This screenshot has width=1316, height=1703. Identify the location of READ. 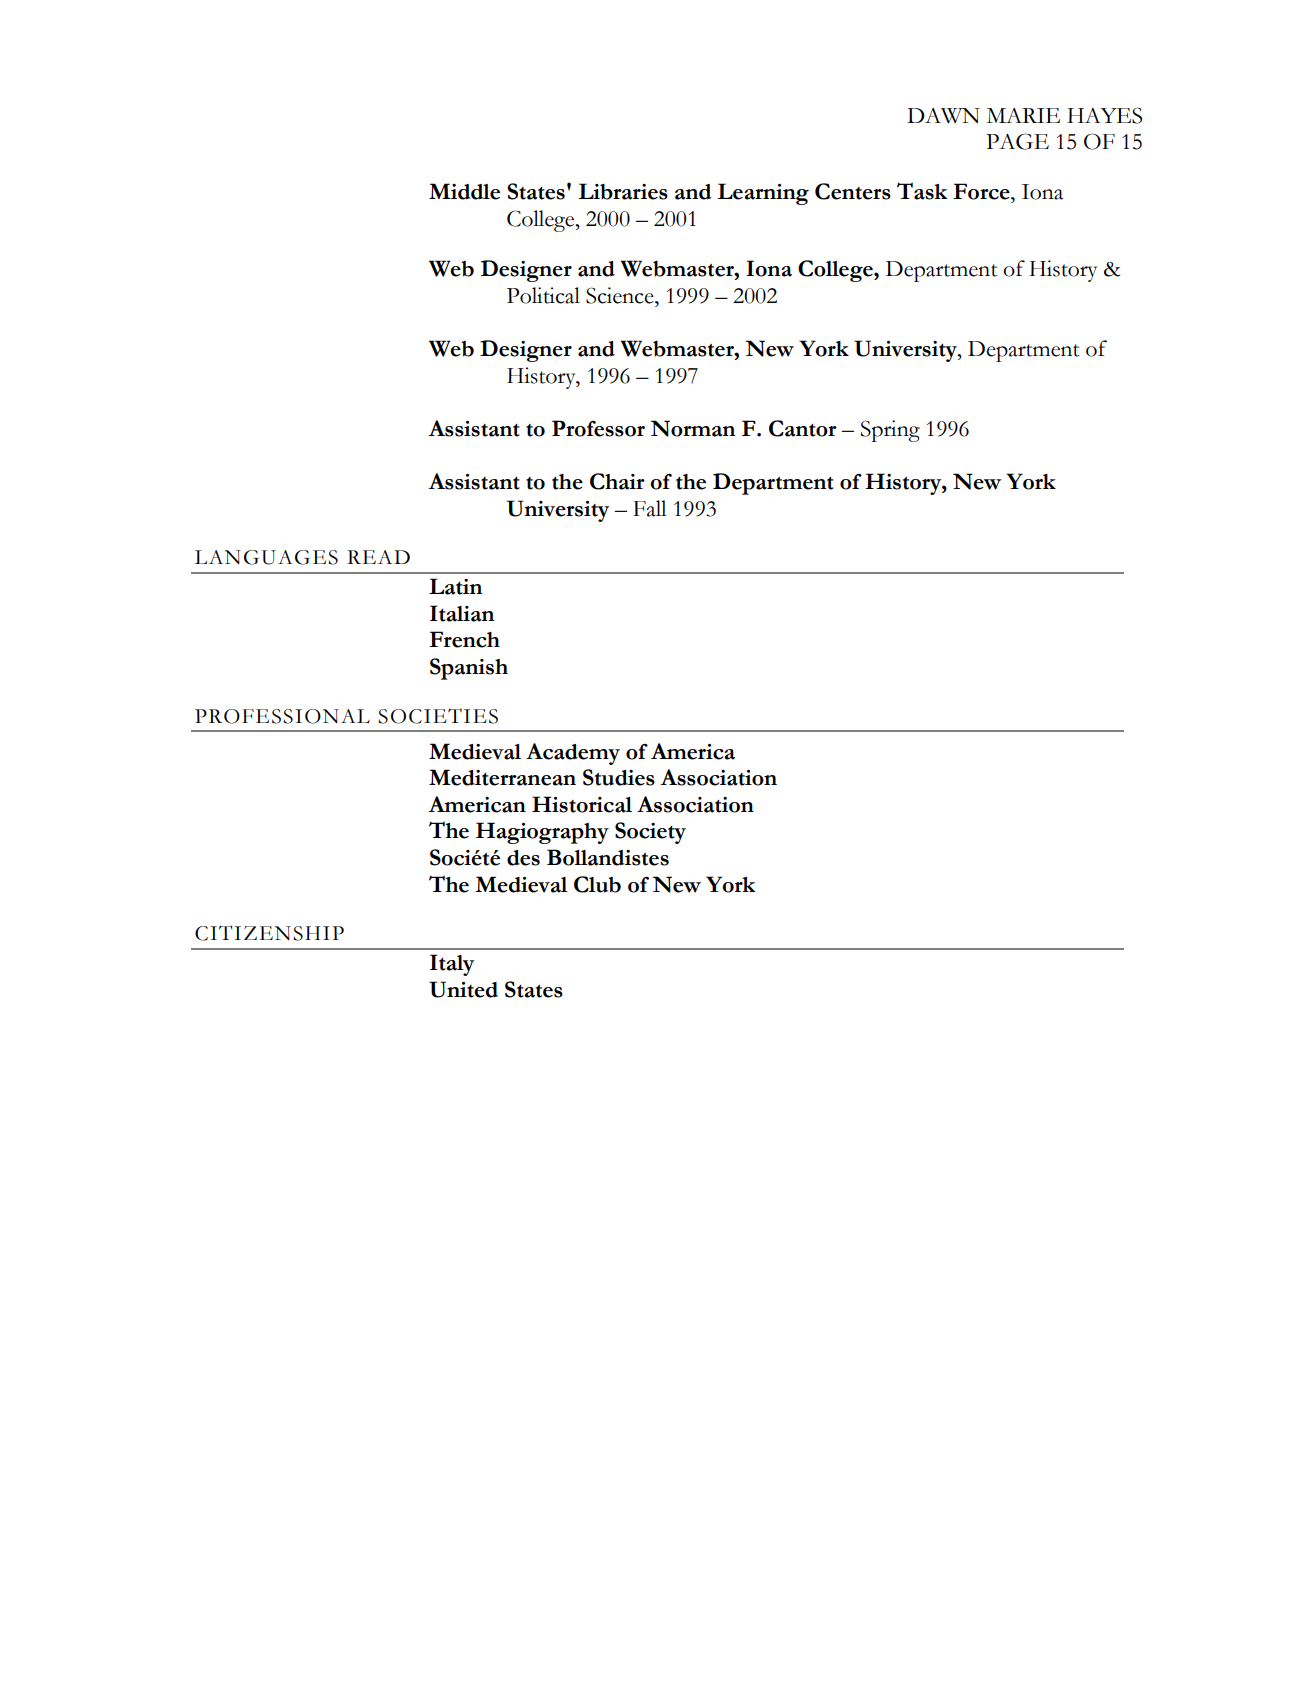
(378, 557).
